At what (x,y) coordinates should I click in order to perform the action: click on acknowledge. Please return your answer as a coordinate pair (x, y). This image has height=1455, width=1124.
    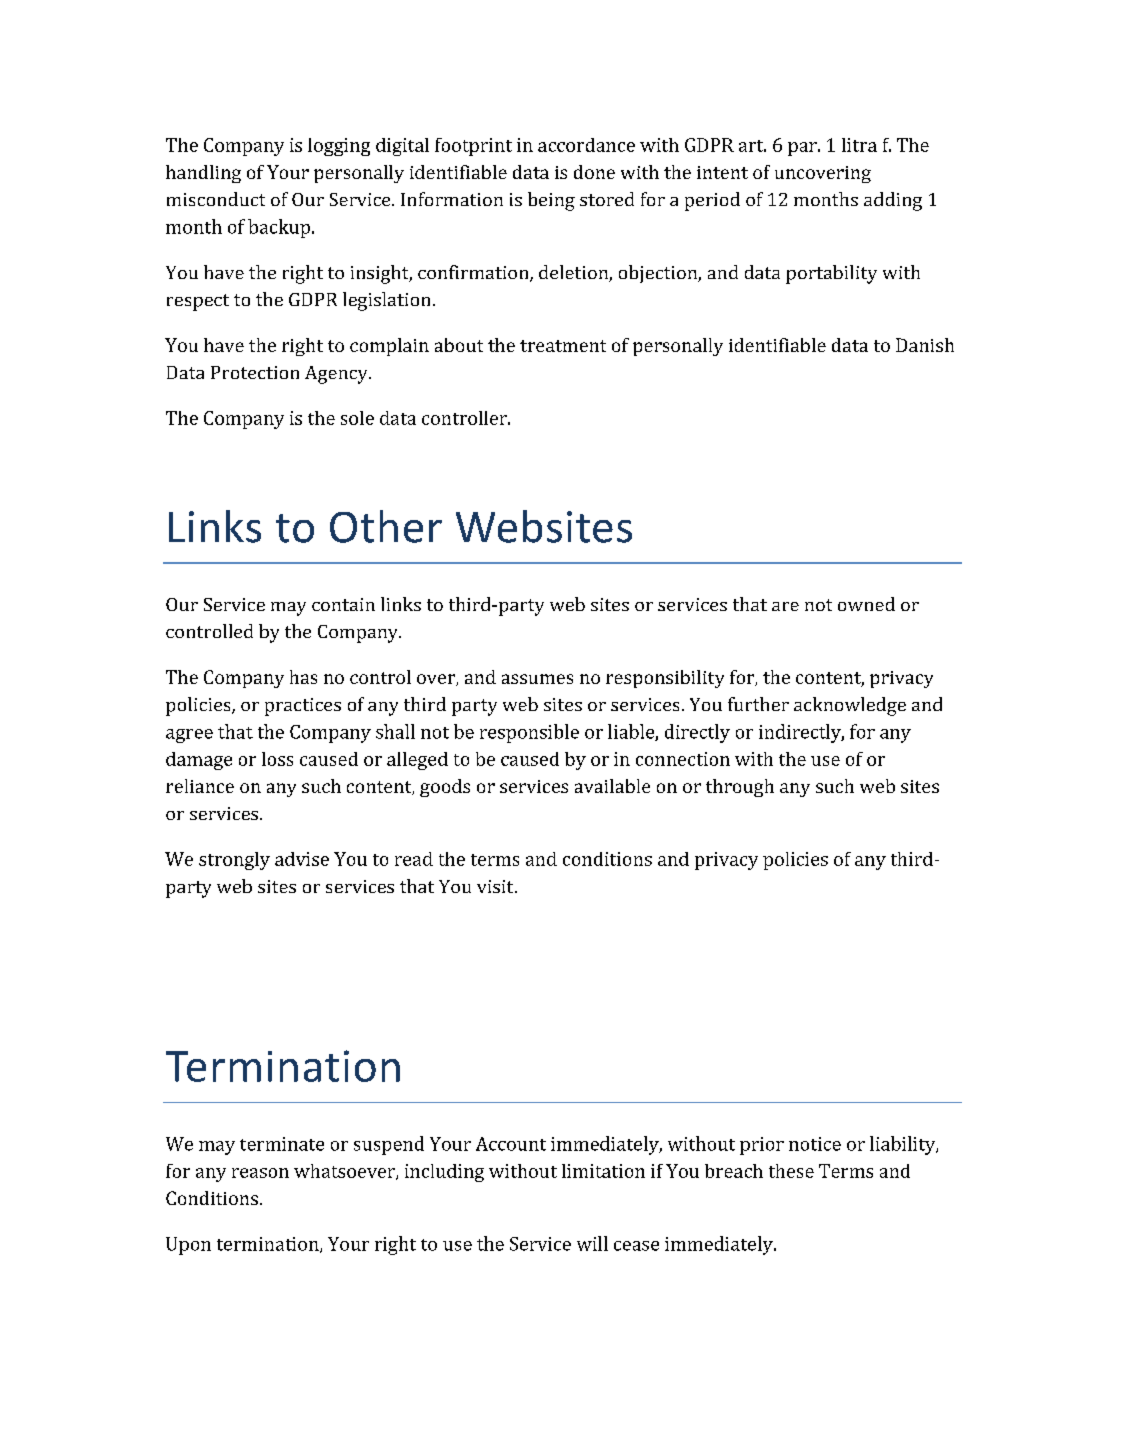
    Looking at the image, I should click on (850, 706).
